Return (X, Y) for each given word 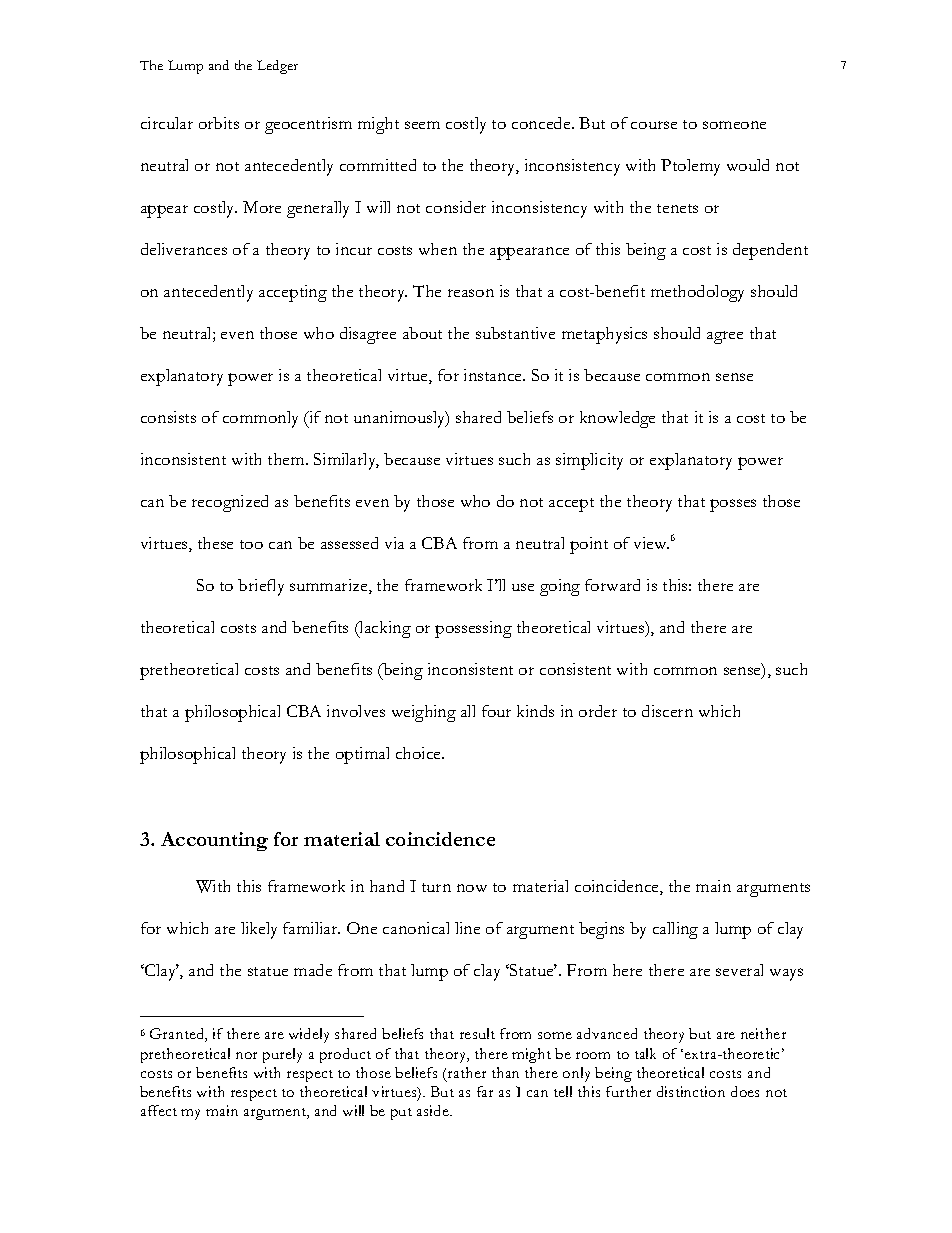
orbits (219, 123)
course (654, 125)
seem (422, 125)
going (560, 587)
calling (675, 930)
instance (494, 375)
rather (467, 1072)
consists (168, 417)
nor (246, 1055)
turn (436, 887)
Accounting (214, 841)
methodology (697, 293)
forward (612, 585)
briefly (261, 587)
